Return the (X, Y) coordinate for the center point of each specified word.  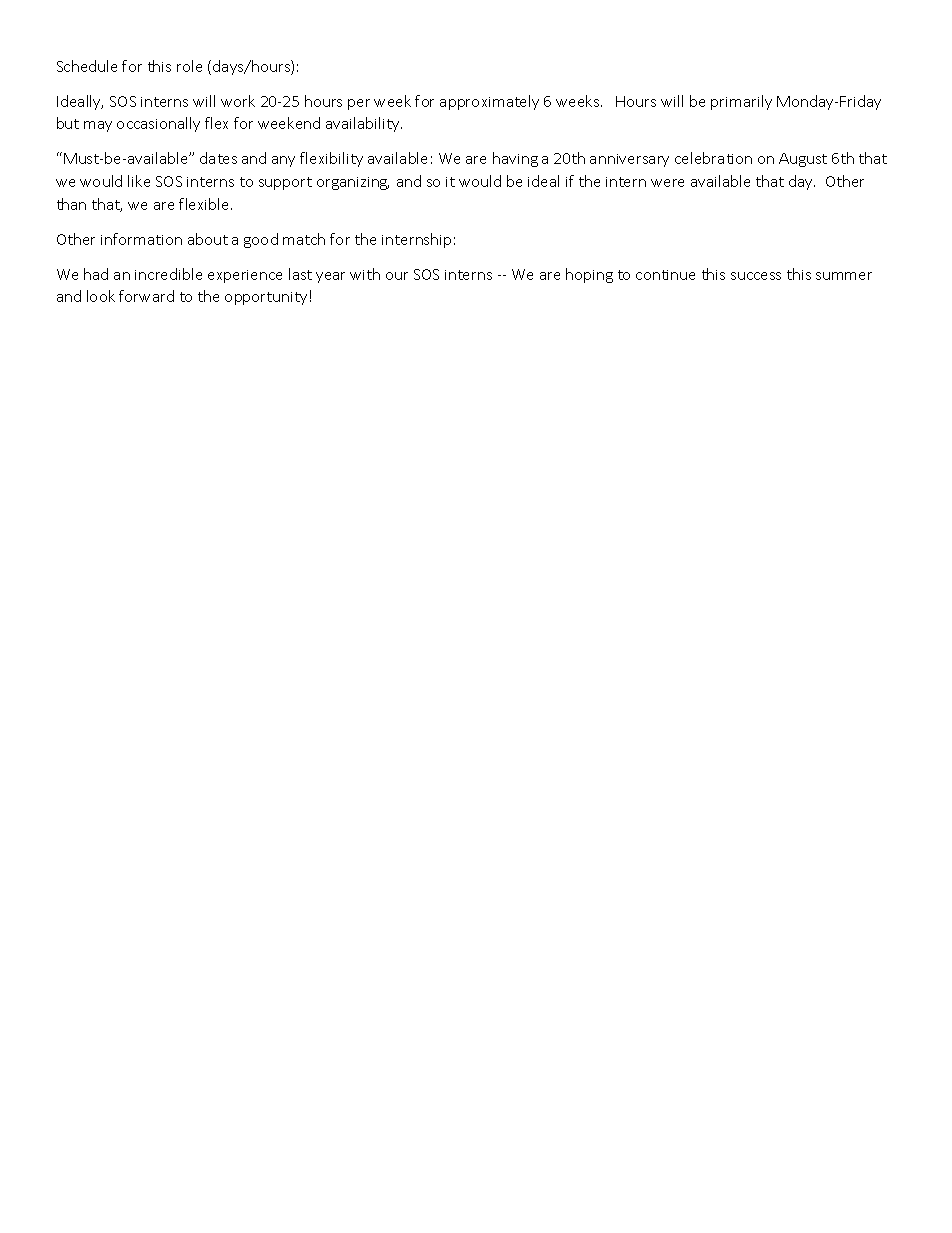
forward (146, 296)
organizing (353, 183)
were (667, 183)
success (756, 276)
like (139, 181)
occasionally (158, 124)
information (141, 239)
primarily (741, 102)
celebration (713, 158)
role (189, 66)
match (304, 239)
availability (364, 124)
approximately (489, 102)
